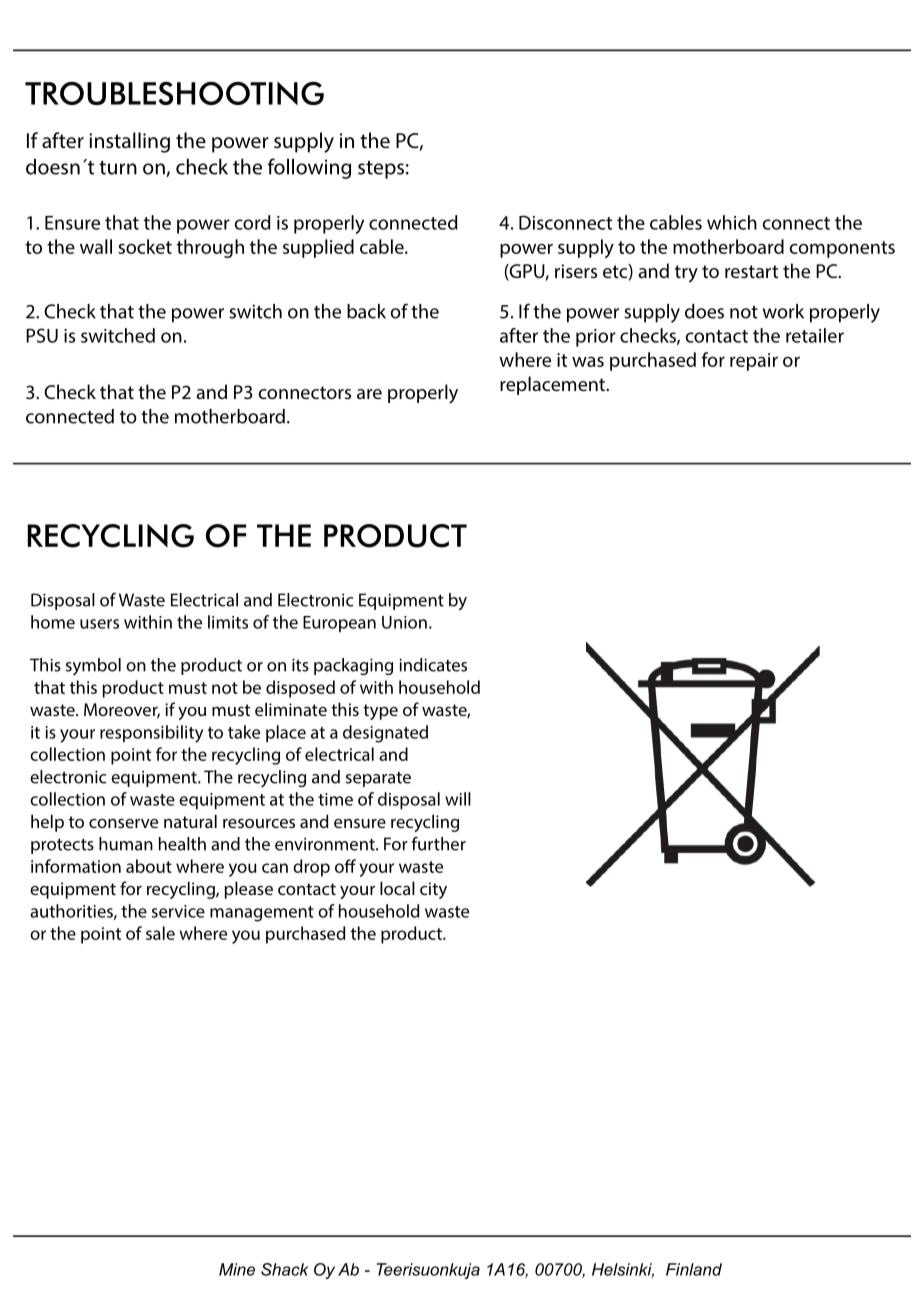 This screenshot has height=1308, width=924. What do you see at coordinates (433, 890) in the screenshot?
I see `city` at bounding box center [433, 890].
